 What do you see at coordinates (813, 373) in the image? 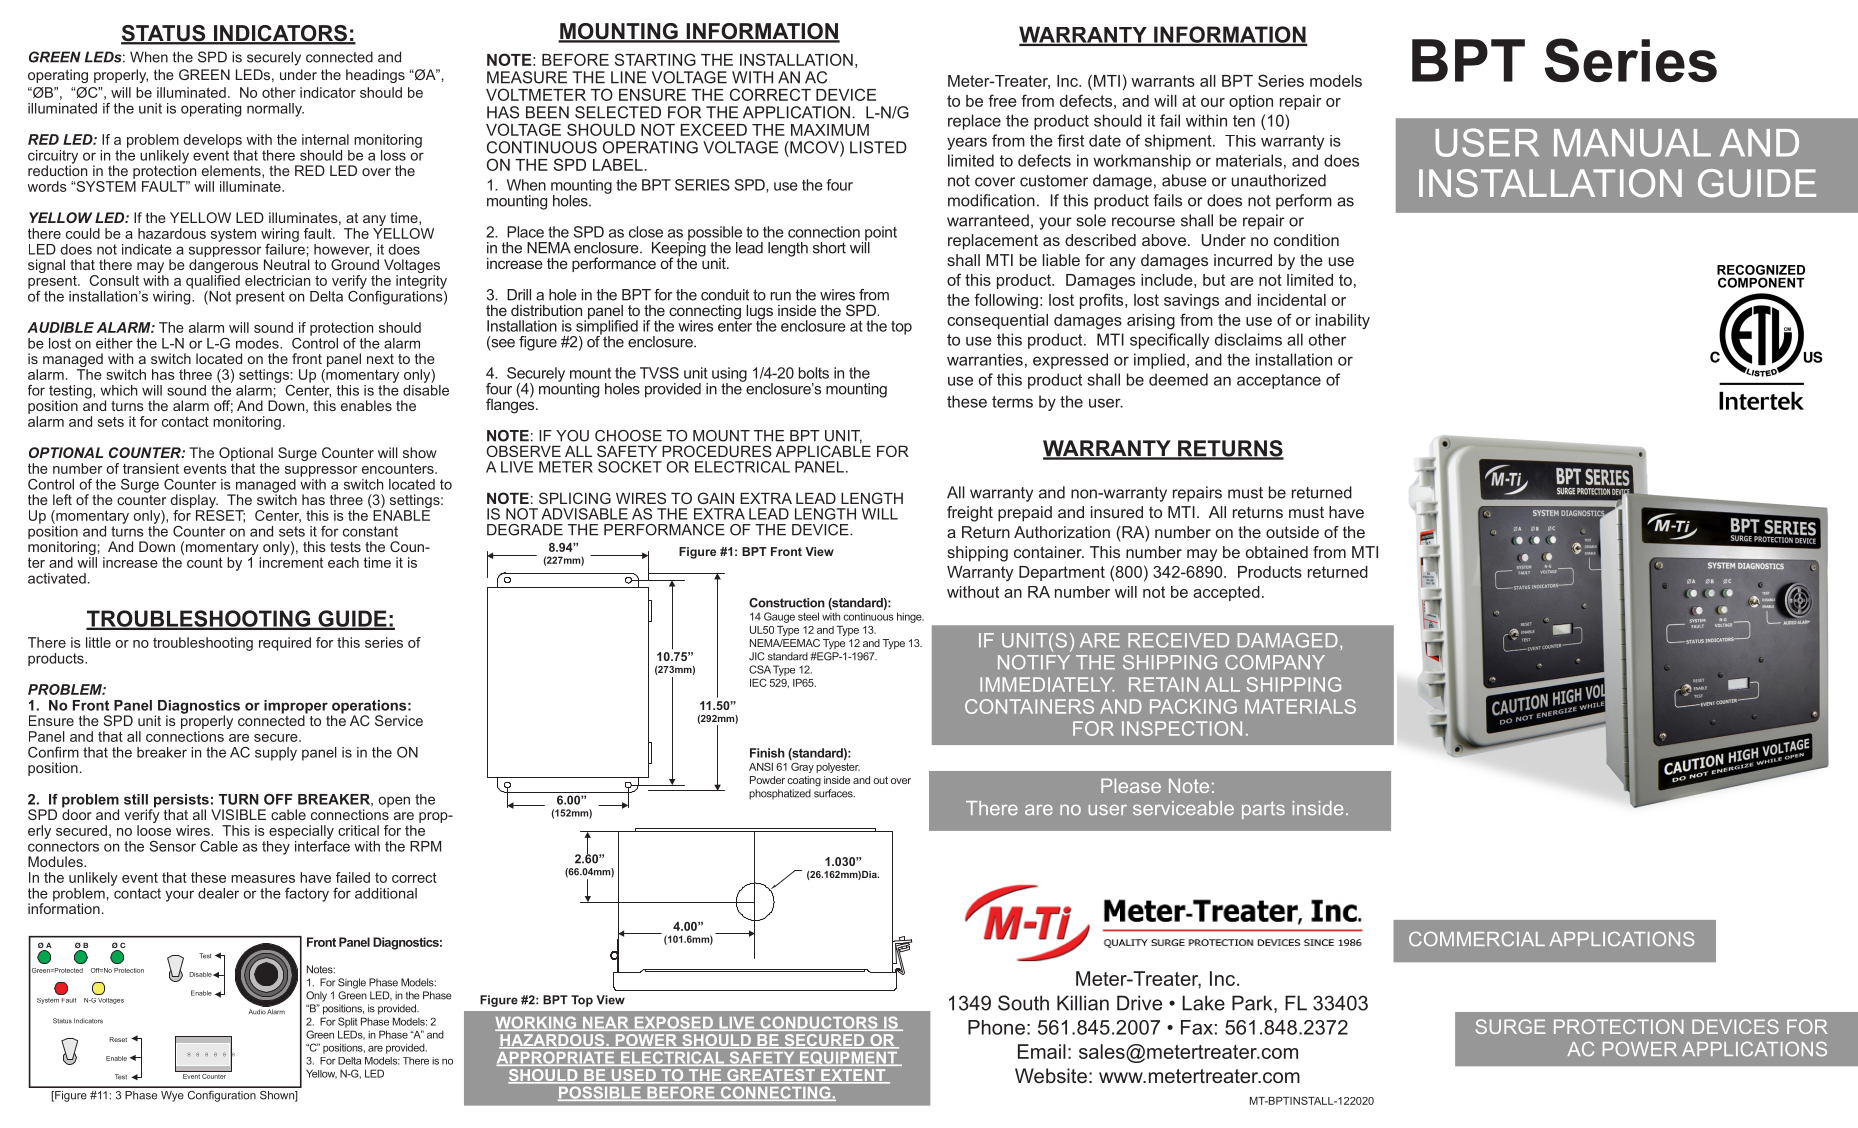
I see `bolts` at bounding box center [813, 373].
